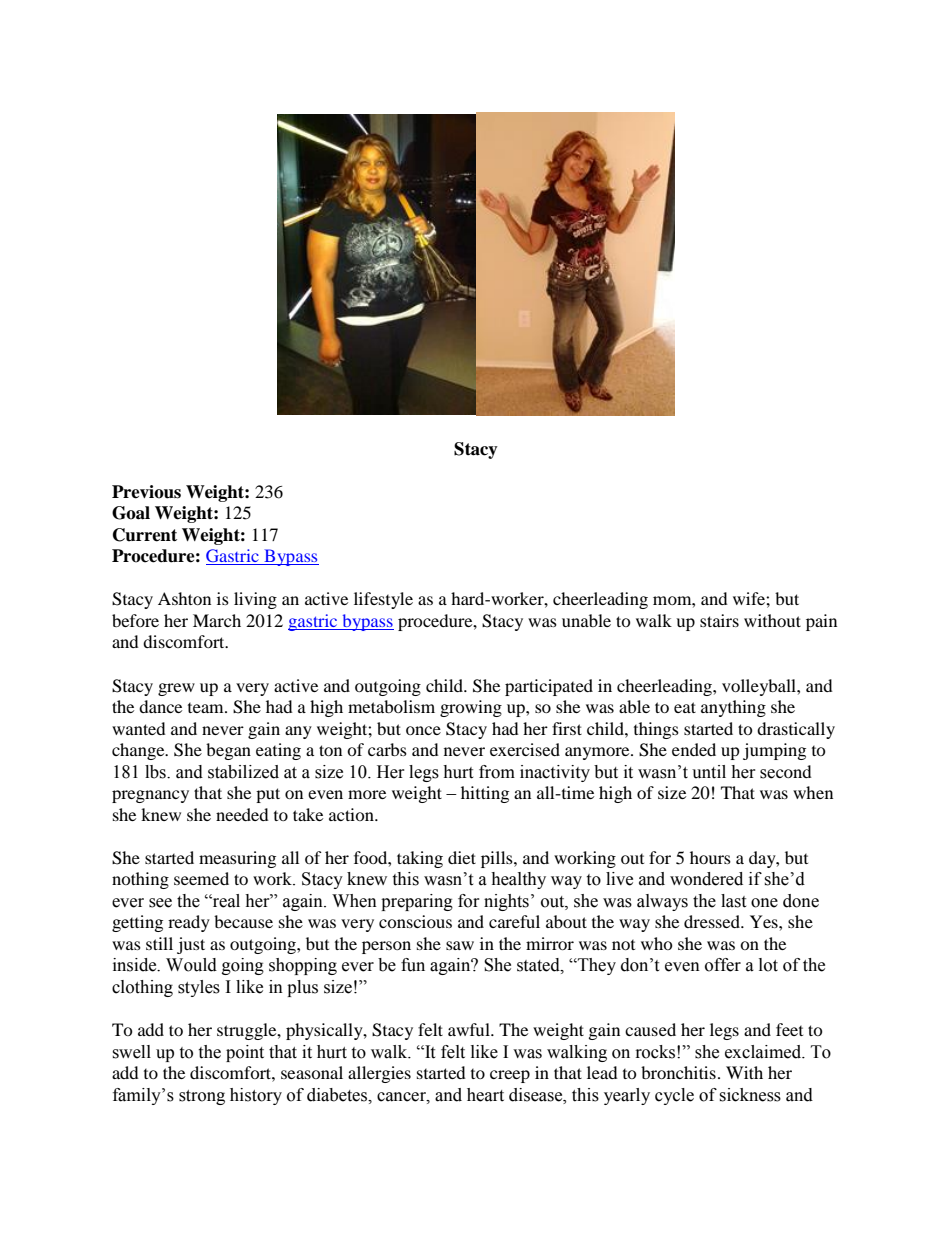 The height and width of the page is (1233, 952). I want to click on strong, so click(202, 1097).
